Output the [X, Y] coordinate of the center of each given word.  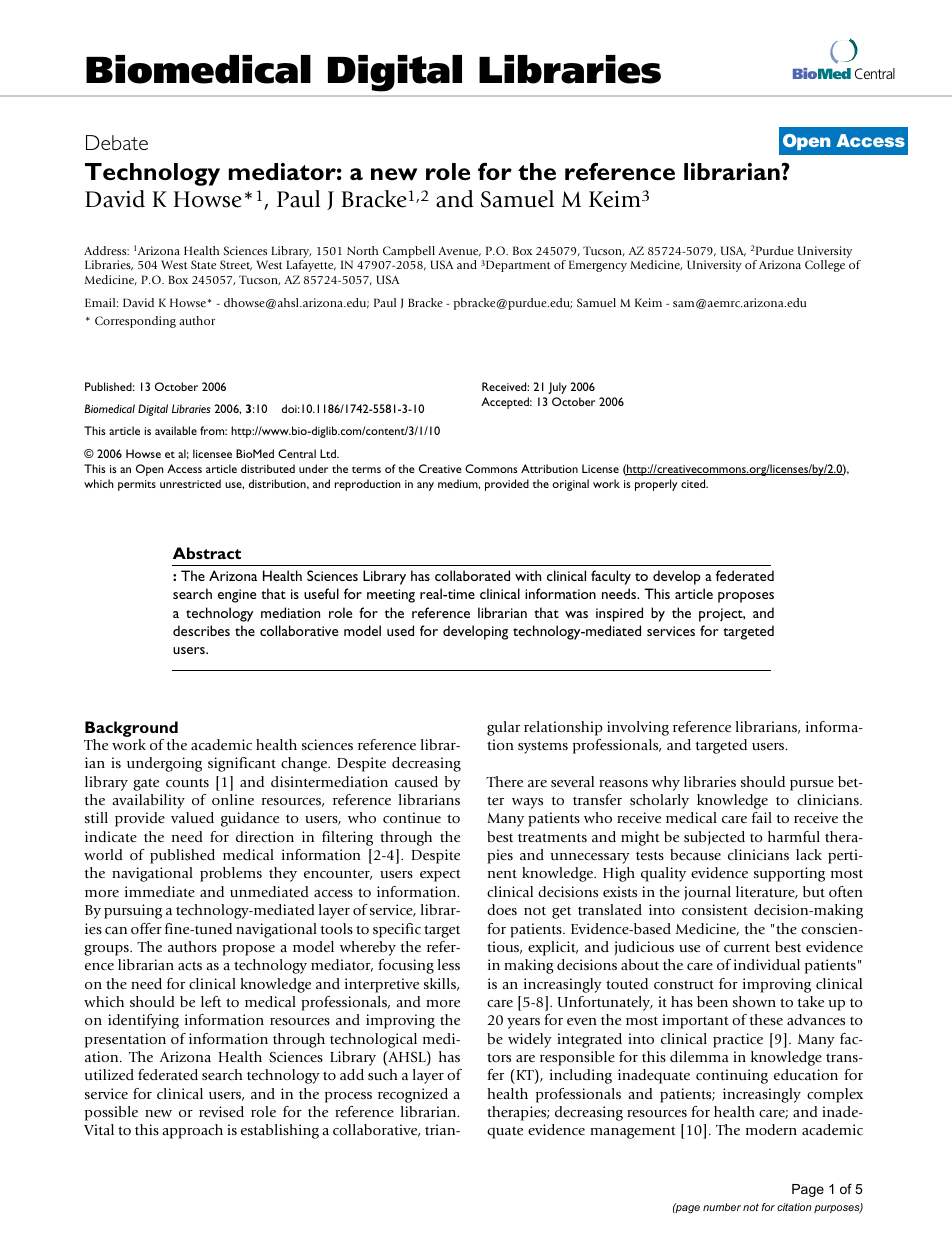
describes [201, 630]
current [747, 947]
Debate [117, 142]
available [176, 430]
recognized [413, 1095]
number [722, 1207]
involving [638, 728]
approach [192, 1131]
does [502, 909]
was [576, 614]
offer [146, 928]
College [825, 266]
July [557, 388]
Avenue [459, 252]
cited [694, 483]
